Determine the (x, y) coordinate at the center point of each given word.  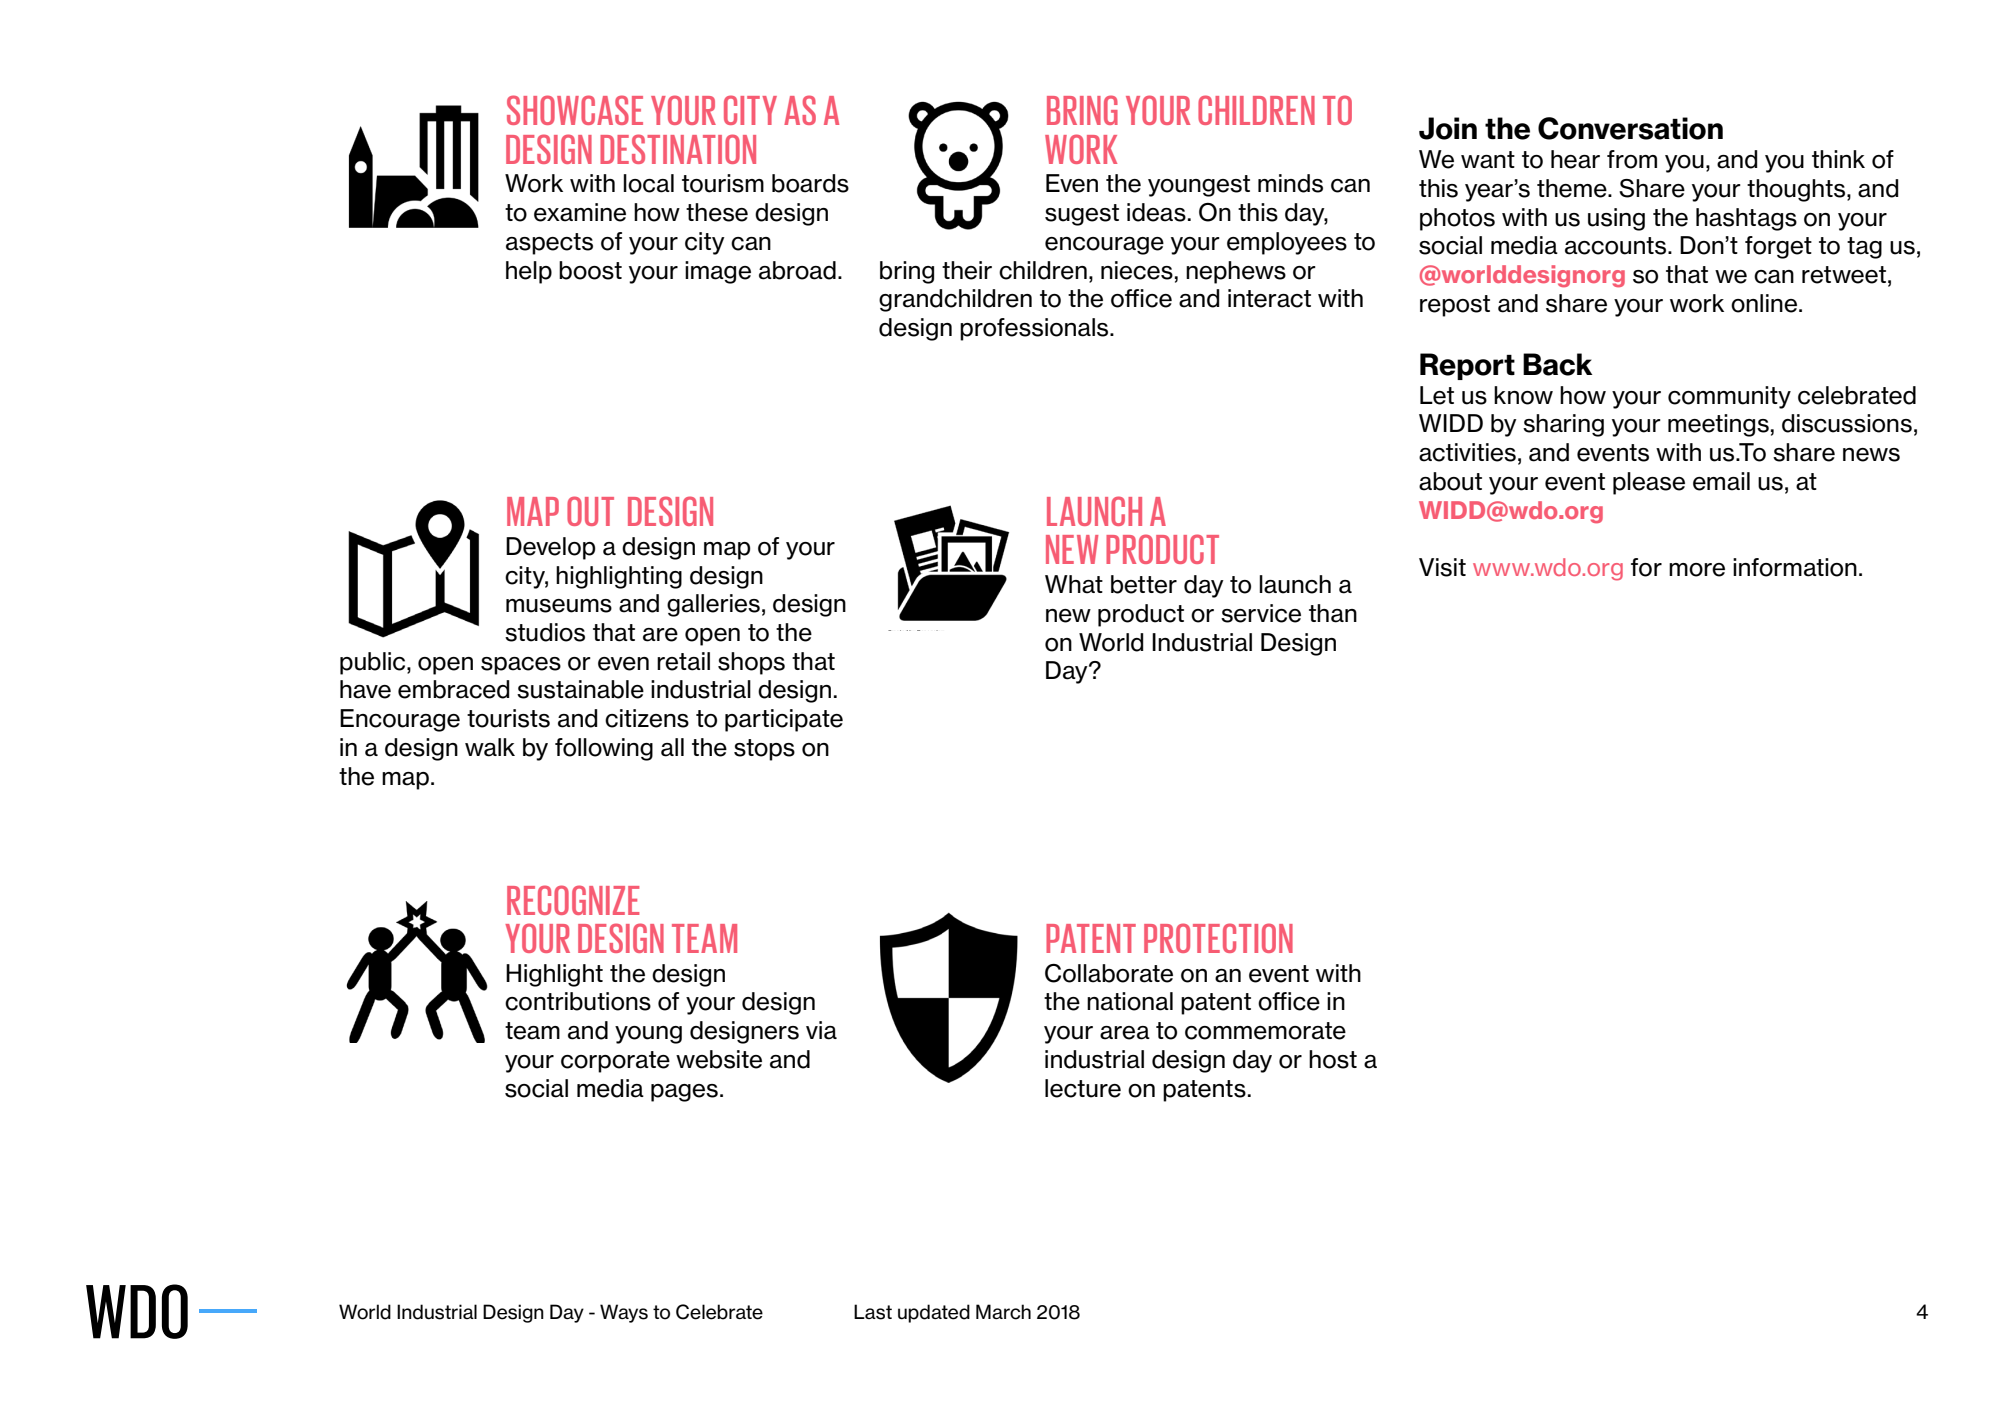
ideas (1156, 212)
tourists (508, 718)
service (1261, 613)
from (1632, 159)
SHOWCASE (575, 110)
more (1697, 570)
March (1003, 1312)
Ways (624, 1313)
